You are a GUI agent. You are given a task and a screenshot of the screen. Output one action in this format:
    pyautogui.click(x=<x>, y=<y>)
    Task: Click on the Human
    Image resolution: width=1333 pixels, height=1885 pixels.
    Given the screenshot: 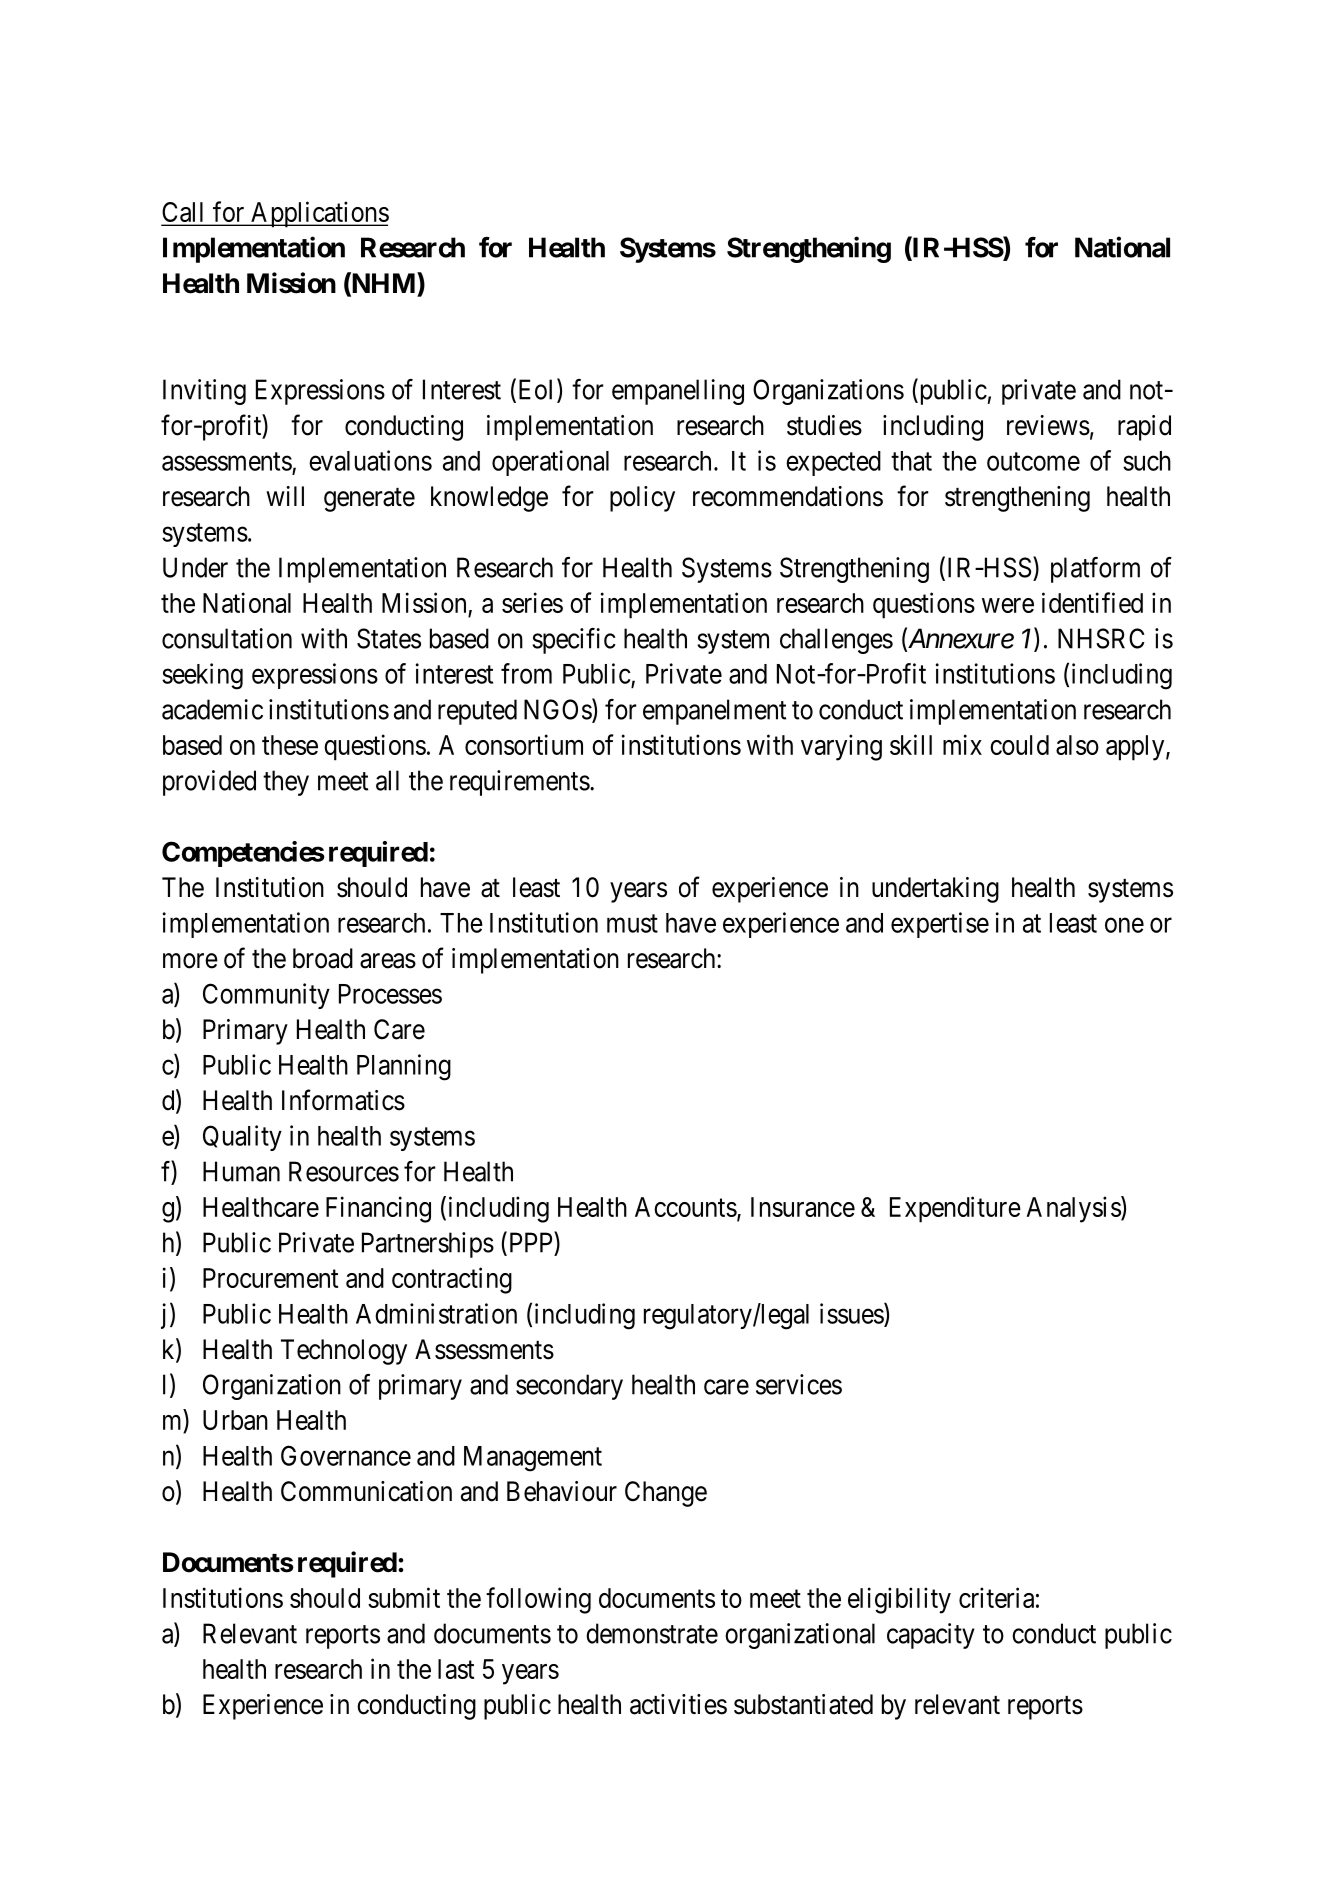 What is the action you would take?
    pyautogui.click(x=241, y=1171)
